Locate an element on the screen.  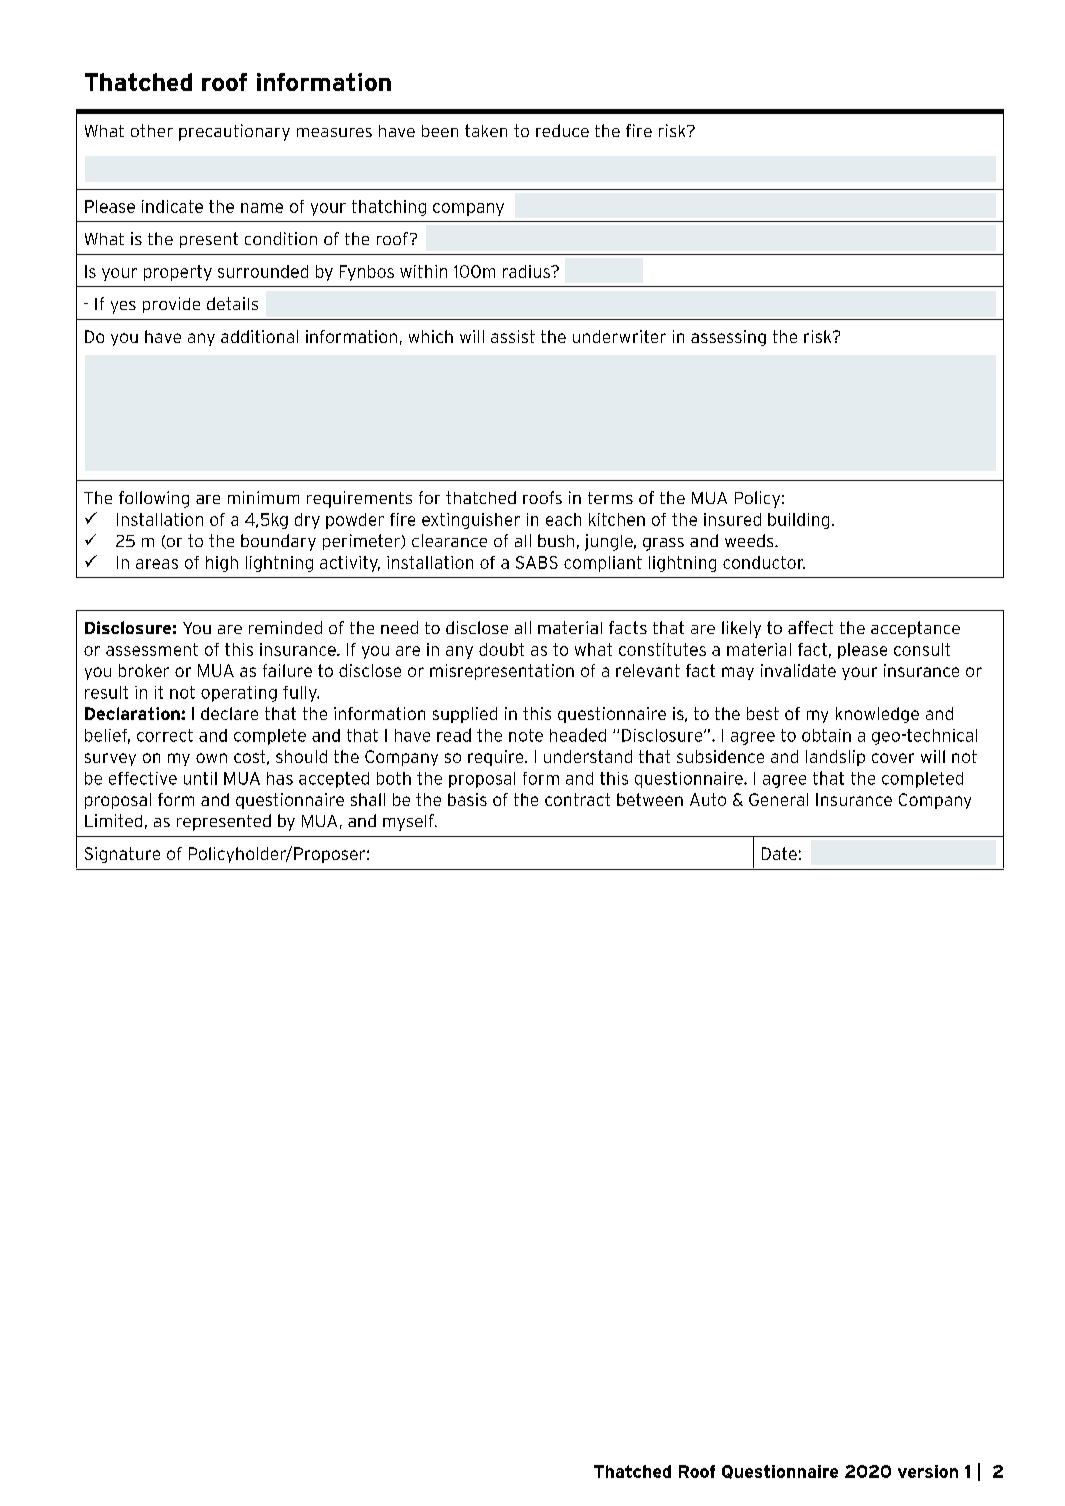
affect is located at coordinates (810, 627).
